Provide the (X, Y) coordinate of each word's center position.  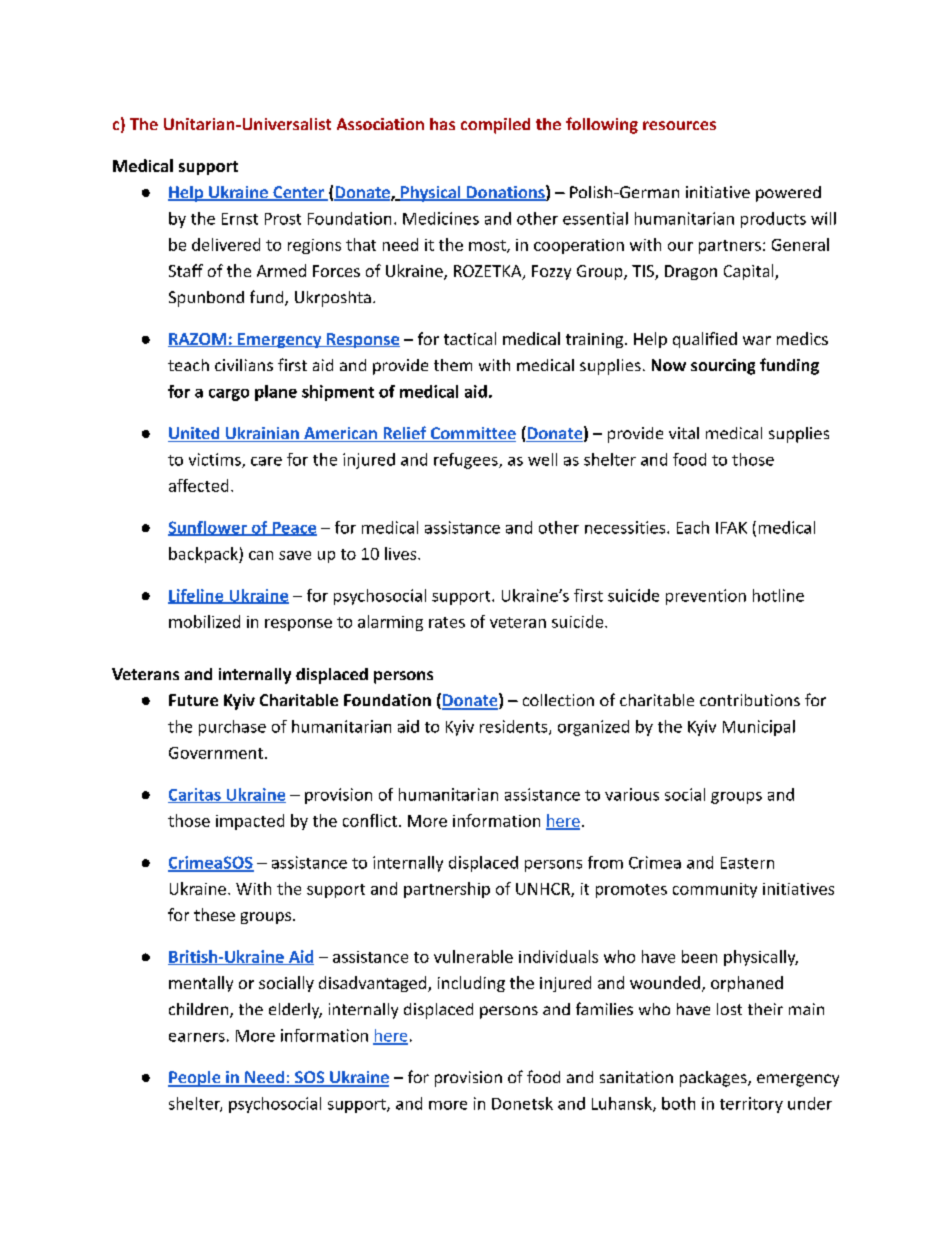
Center (298, 193)
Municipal (759, 728)
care (266, 461)
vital (684, 433)
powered (788, 194)
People (195, 1079)
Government (216, 753)
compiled (495, 126)
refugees (467, 461)
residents (515, 727)
